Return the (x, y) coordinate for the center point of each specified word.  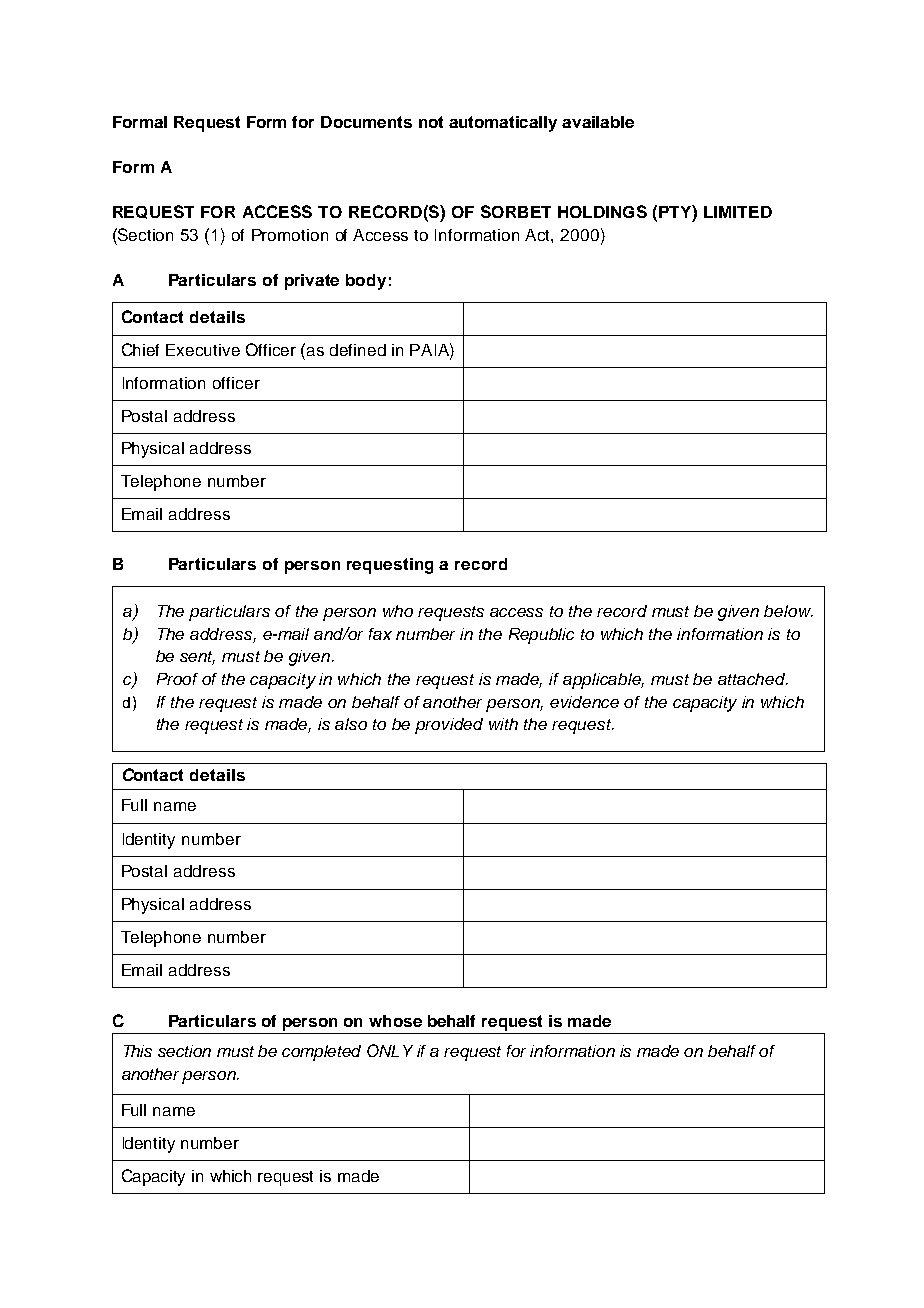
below (788, 611)
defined (358, 350)
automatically (503, 124)
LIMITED (738, 212)
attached (753, 679)
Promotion (290, 235)
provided (449, 726)
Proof (177, 679)
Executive (203, 350)
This (138, 1051)
